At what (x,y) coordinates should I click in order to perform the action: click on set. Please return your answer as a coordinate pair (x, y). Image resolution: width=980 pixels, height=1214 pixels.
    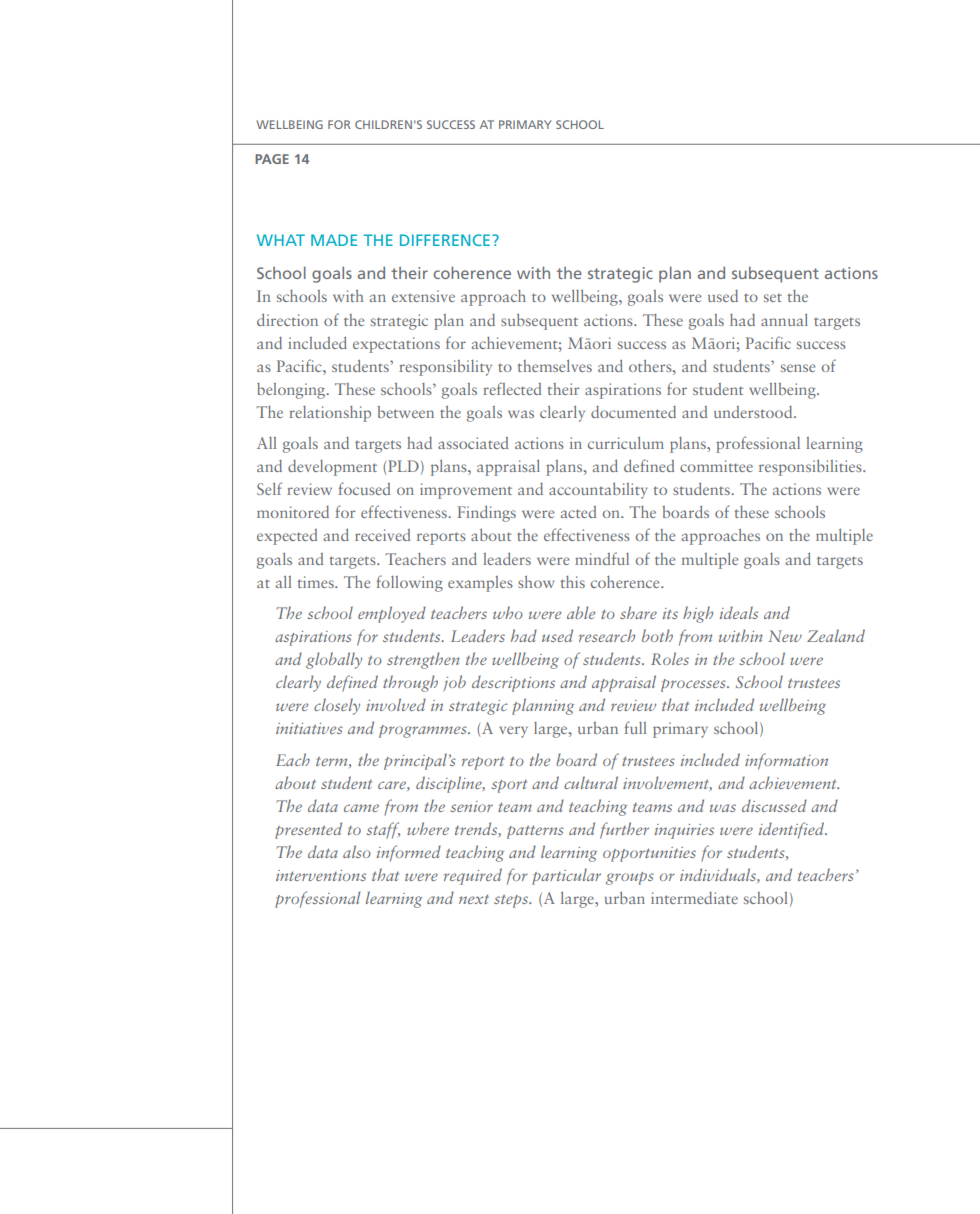
    Looking at the image, I should click on (773, 298).
